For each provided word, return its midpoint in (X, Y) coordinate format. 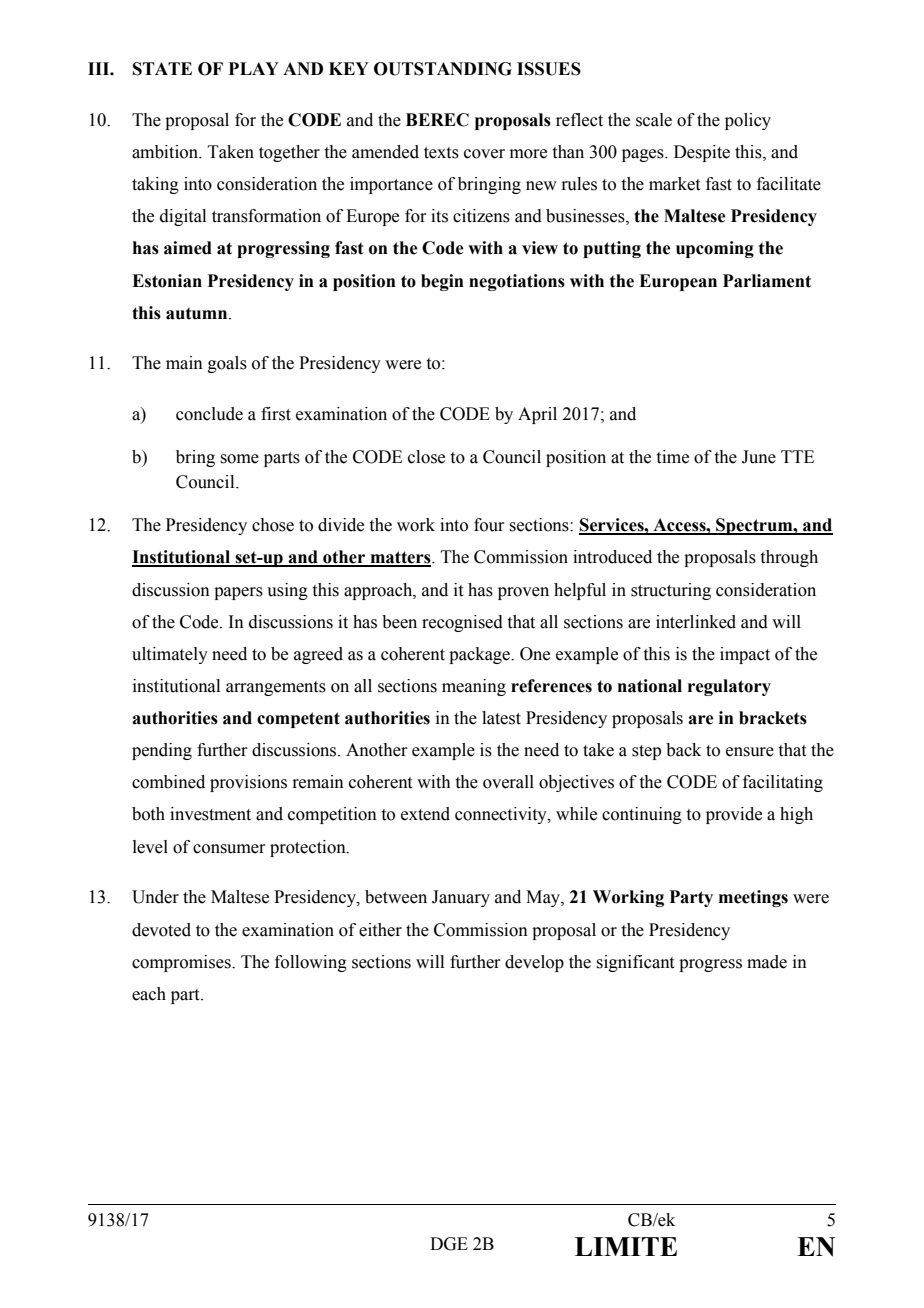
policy (748, 121)
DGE (449, 1244)
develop (534, 963)
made (767, 962)
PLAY (253, 68)
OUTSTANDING (443, 69)
